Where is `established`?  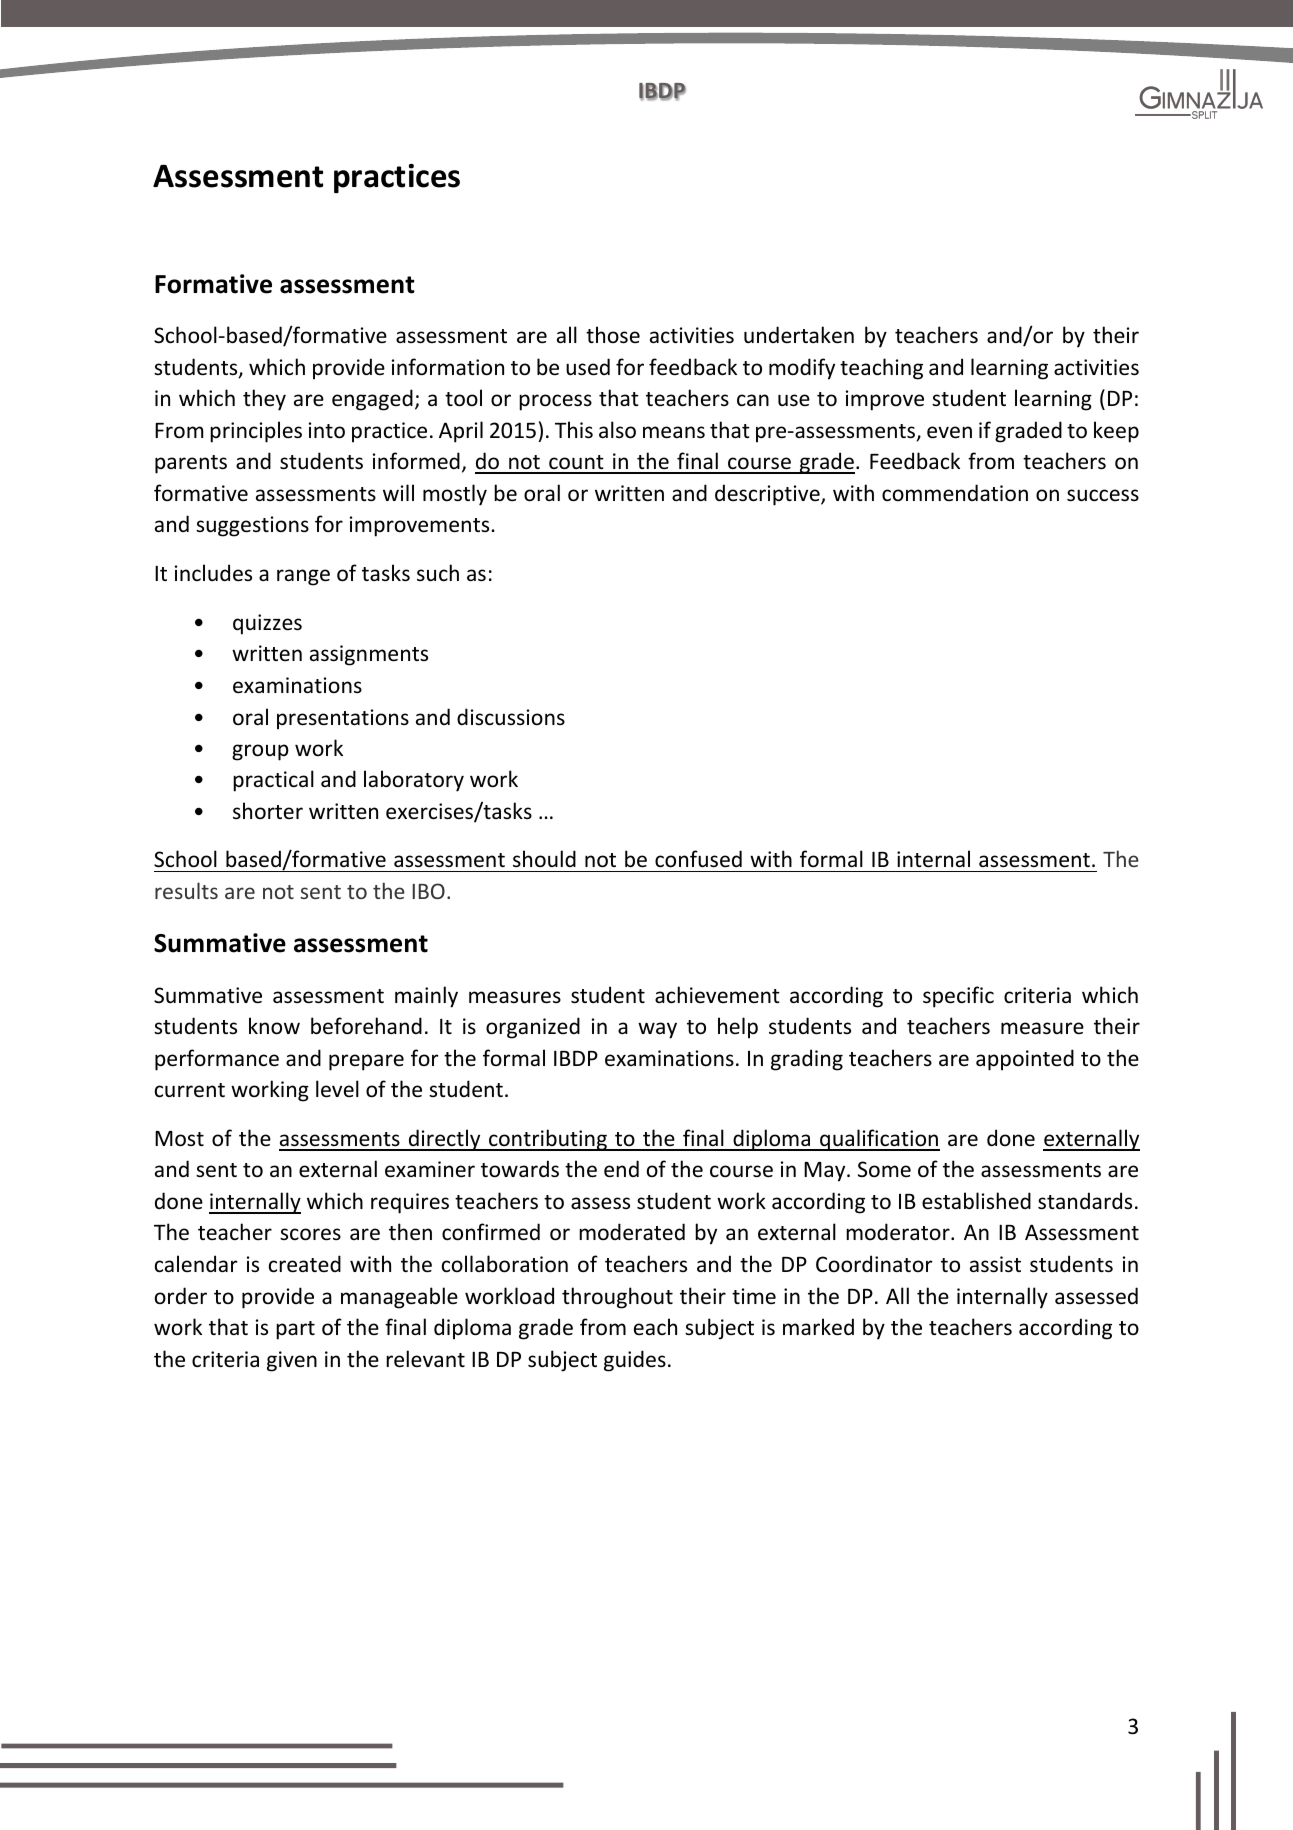 established is located at coordinates (976, 1201).
